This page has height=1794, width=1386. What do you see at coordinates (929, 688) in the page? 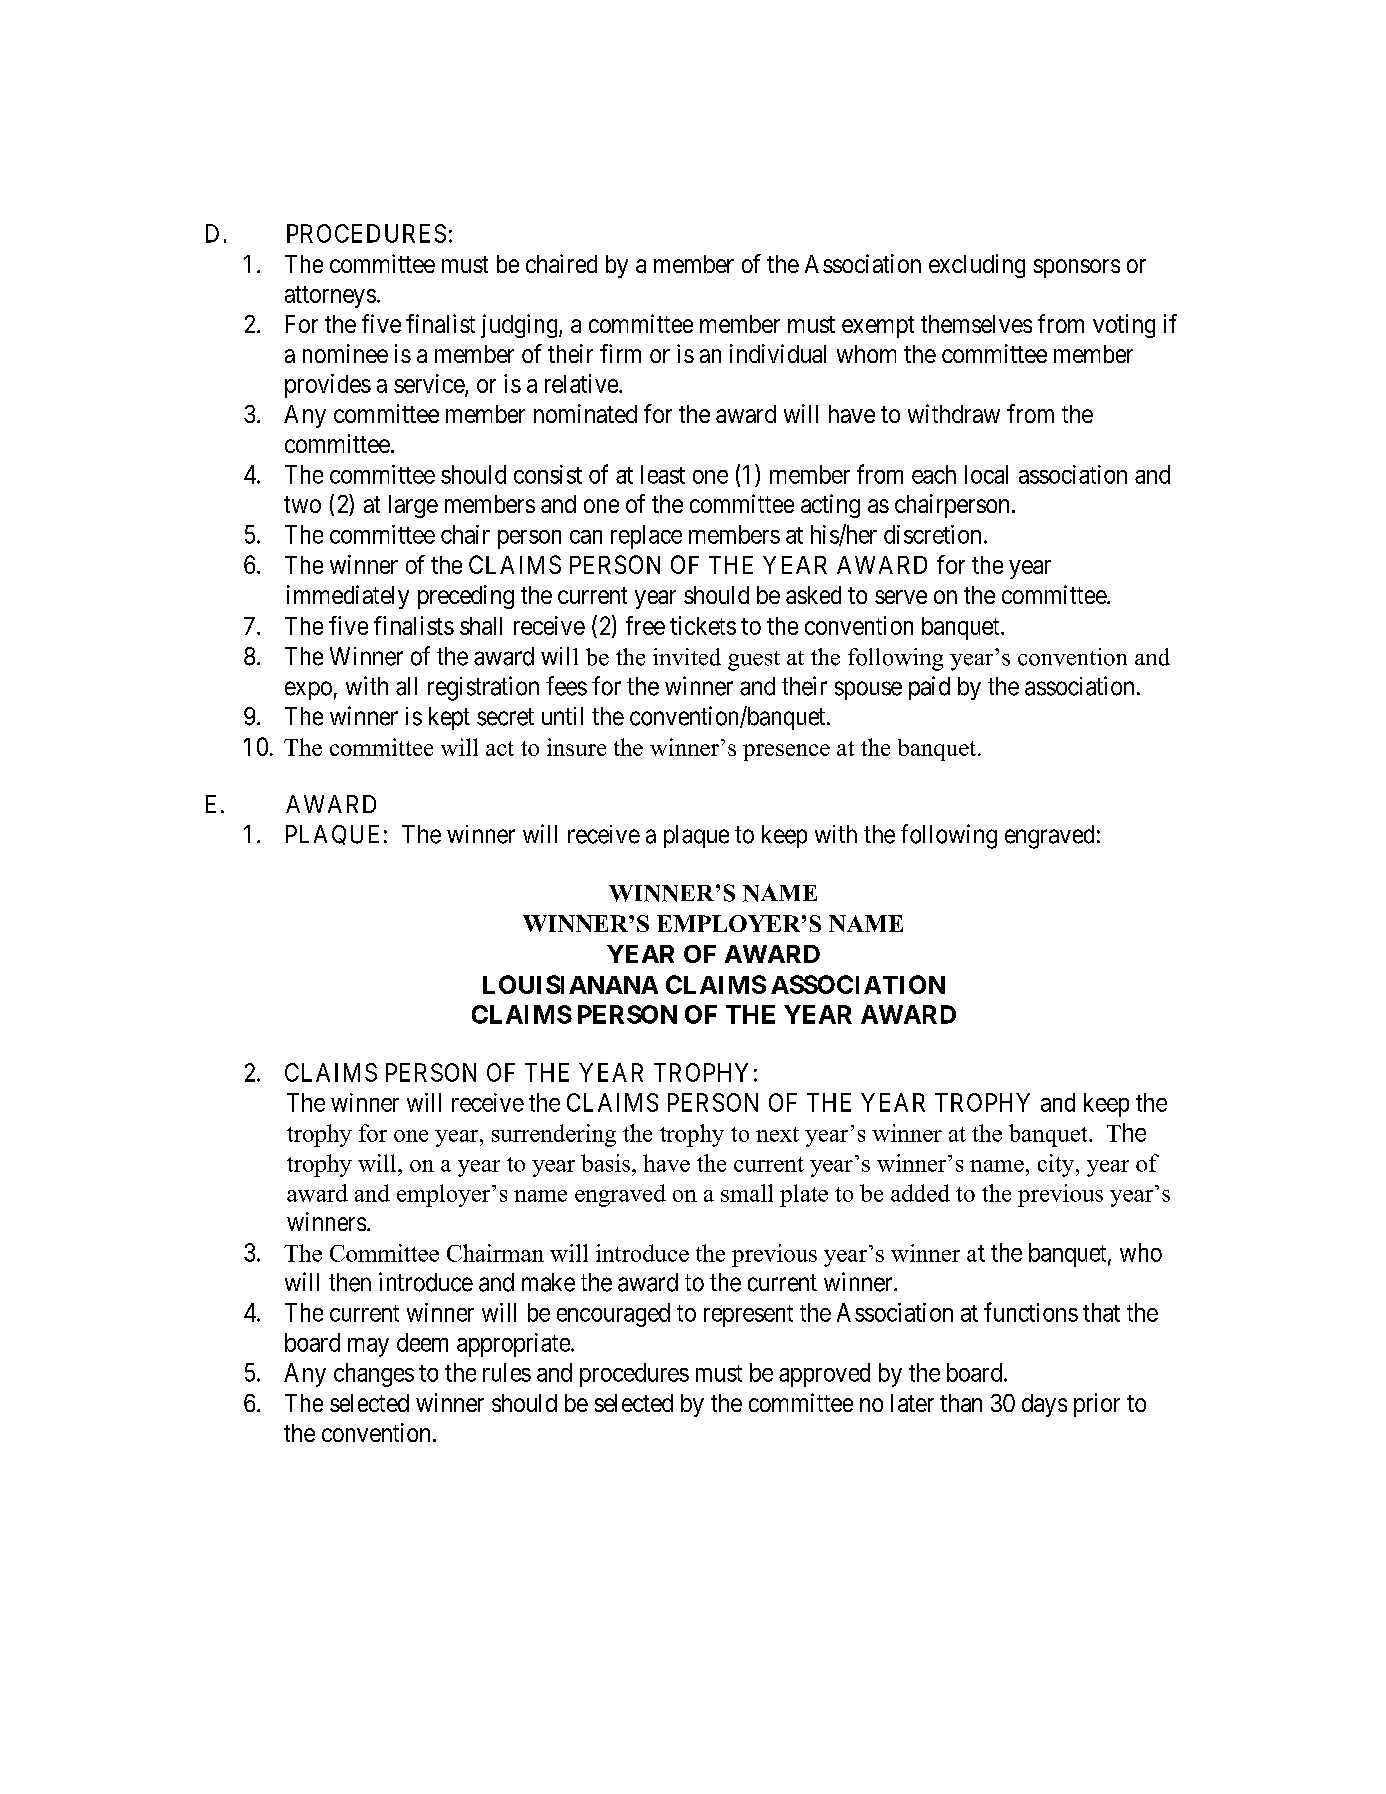
I see `paid` at bounding box center [929, 688].
